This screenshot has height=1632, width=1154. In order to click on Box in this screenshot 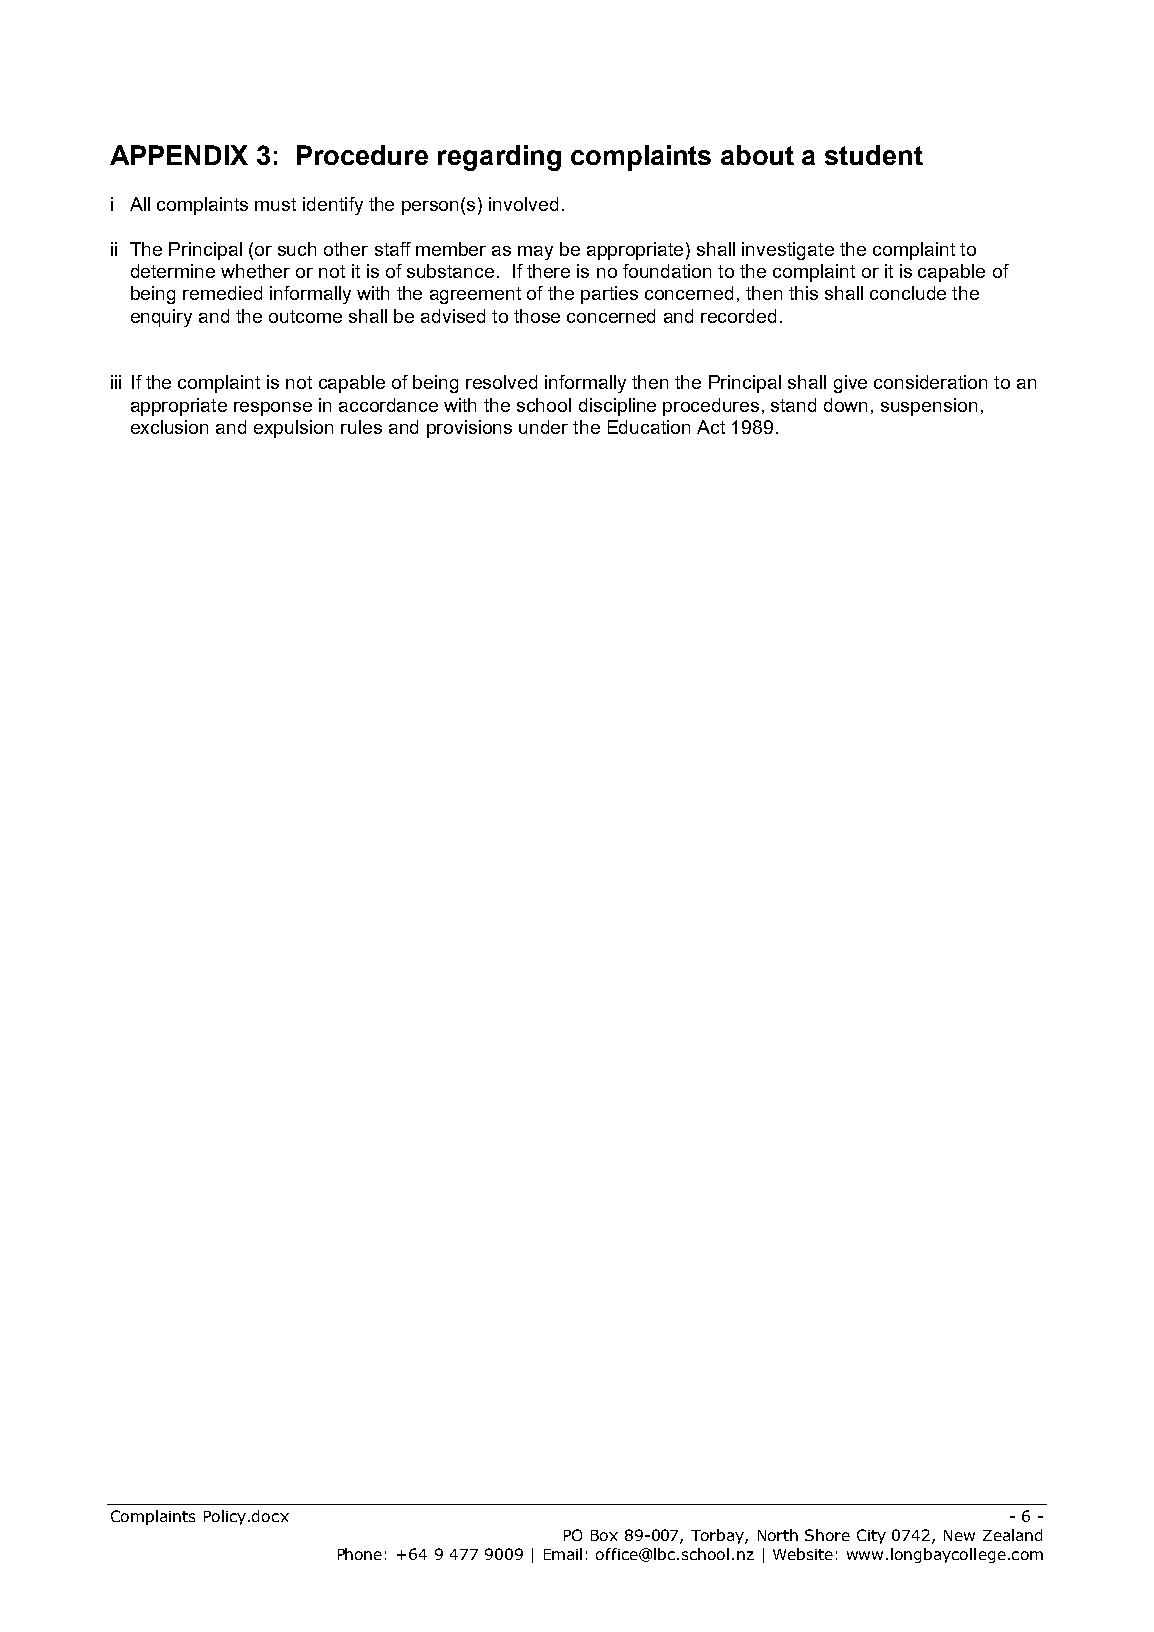, I will do `click(604, 1535)`.
